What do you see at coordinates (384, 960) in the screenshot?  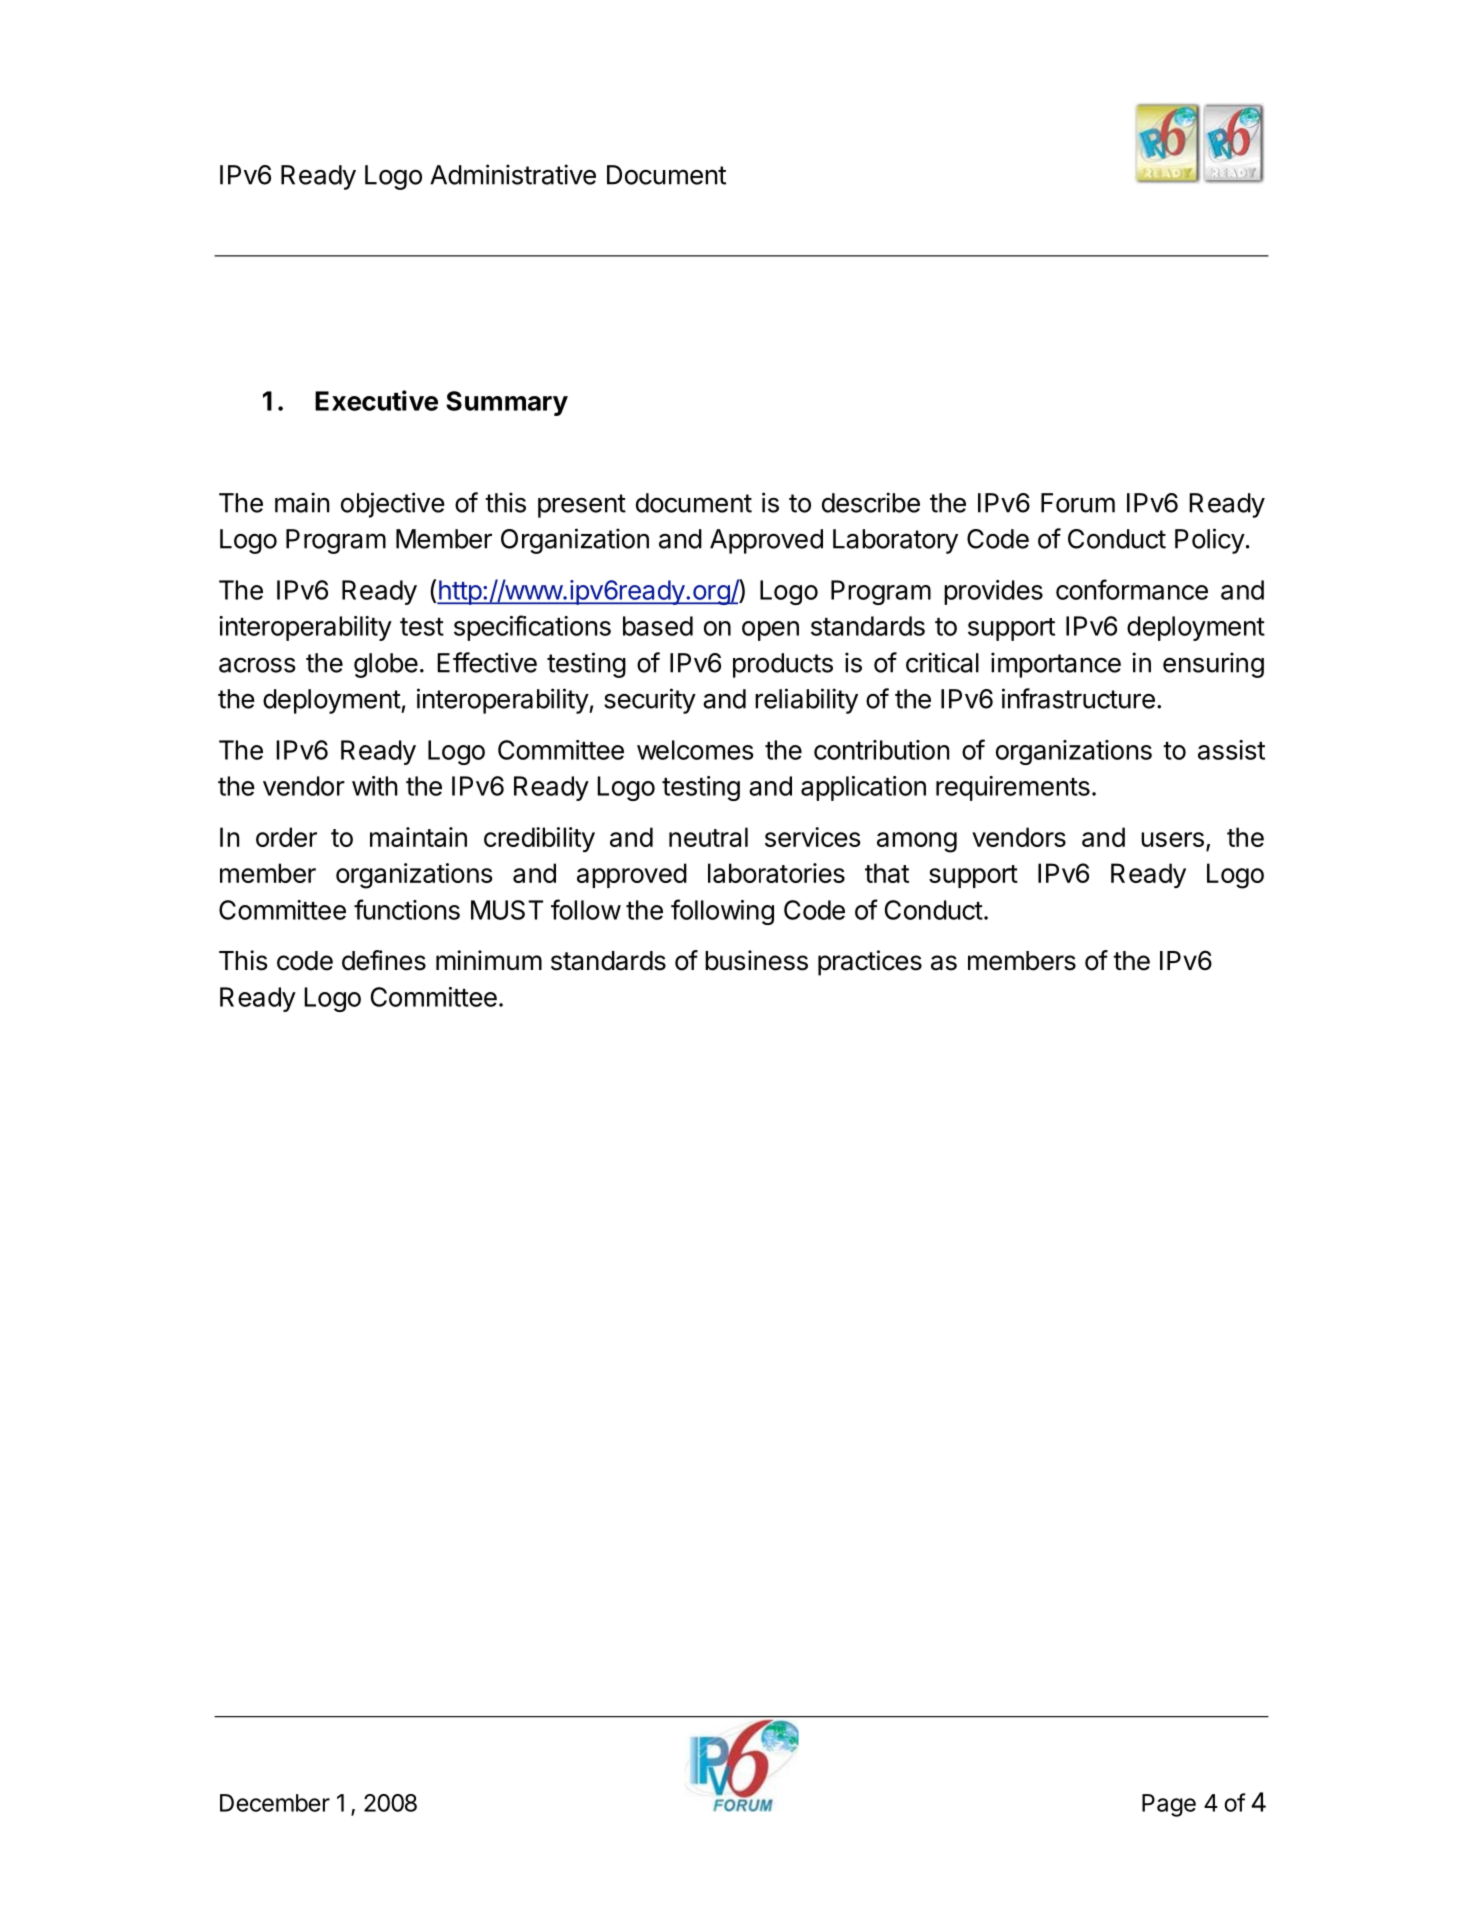 I see `defines` at bounding box center [384, 960].
